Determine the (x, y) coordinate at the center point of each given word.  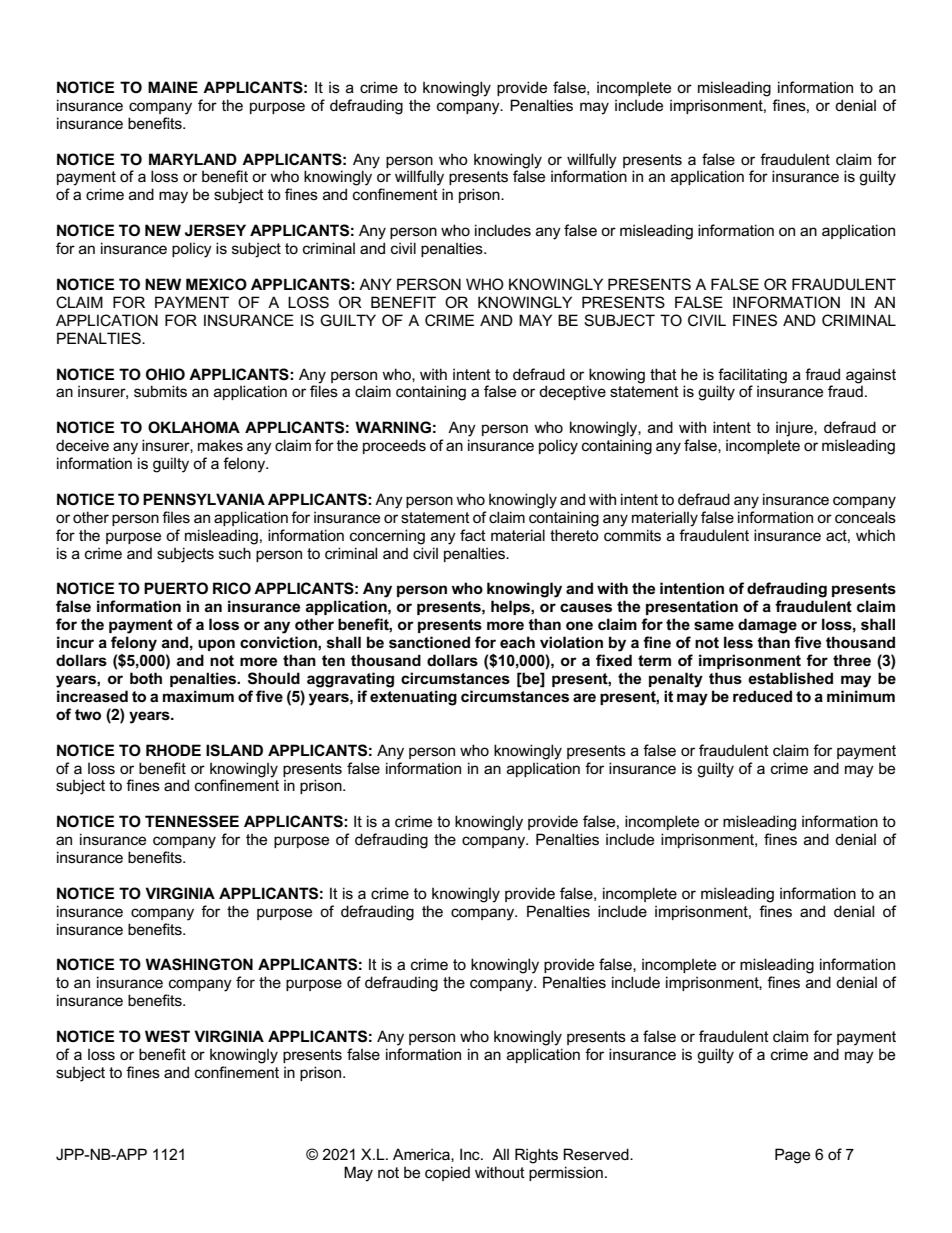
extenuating (413, 698)
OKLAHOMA (194, 427)
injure (795, 429)
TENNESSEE (192, 821)
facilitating (752, 376)
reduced (762, 696)
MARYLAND (193, 159)
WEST (167, 1036)
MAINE (173, 87)
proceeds (394, 446)
